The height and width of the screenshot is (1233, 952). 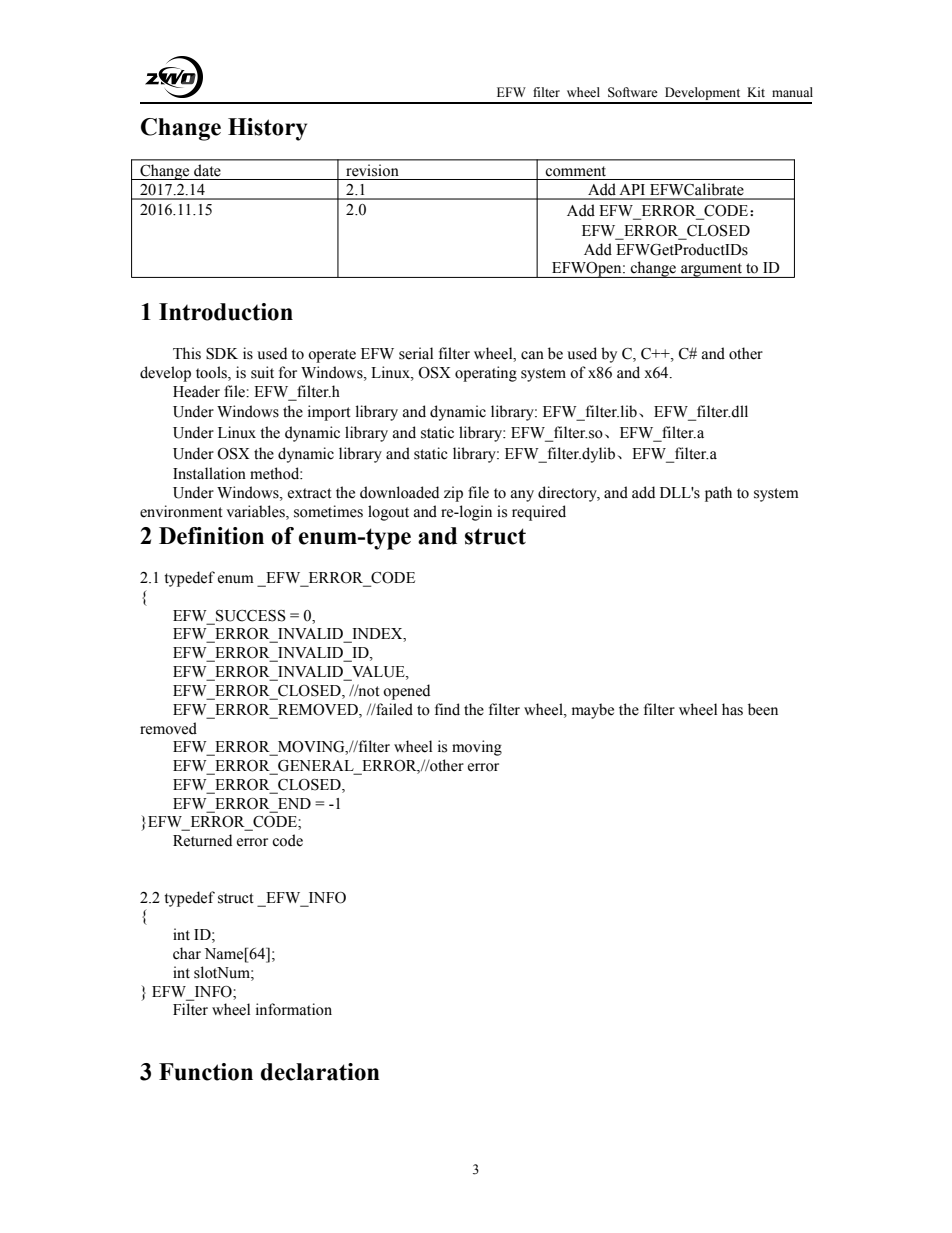 I want to click on Definition, so click(x=211, y=536).
